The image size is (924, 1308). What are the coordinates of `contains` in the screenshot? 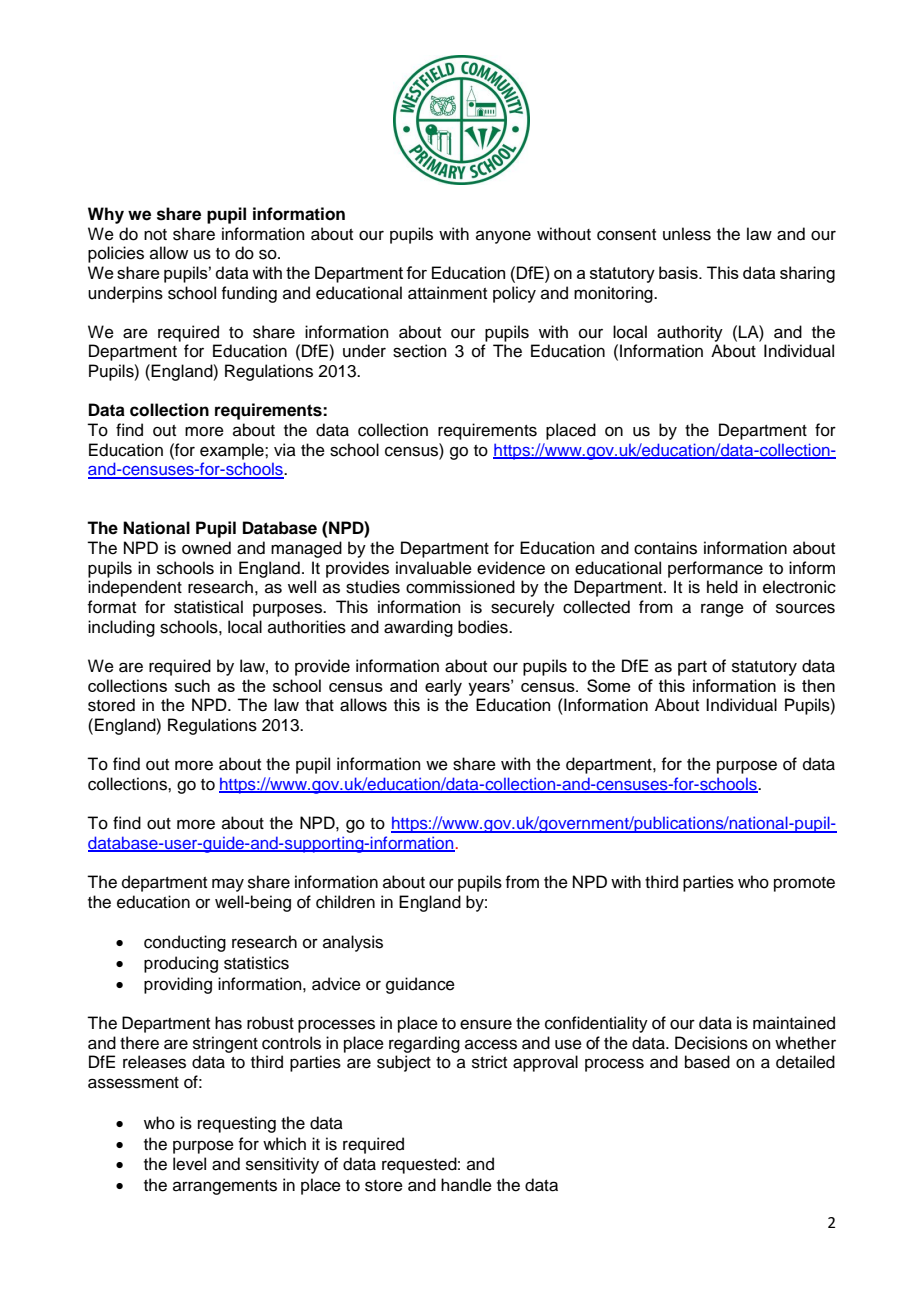 It's located at (665, 548).
